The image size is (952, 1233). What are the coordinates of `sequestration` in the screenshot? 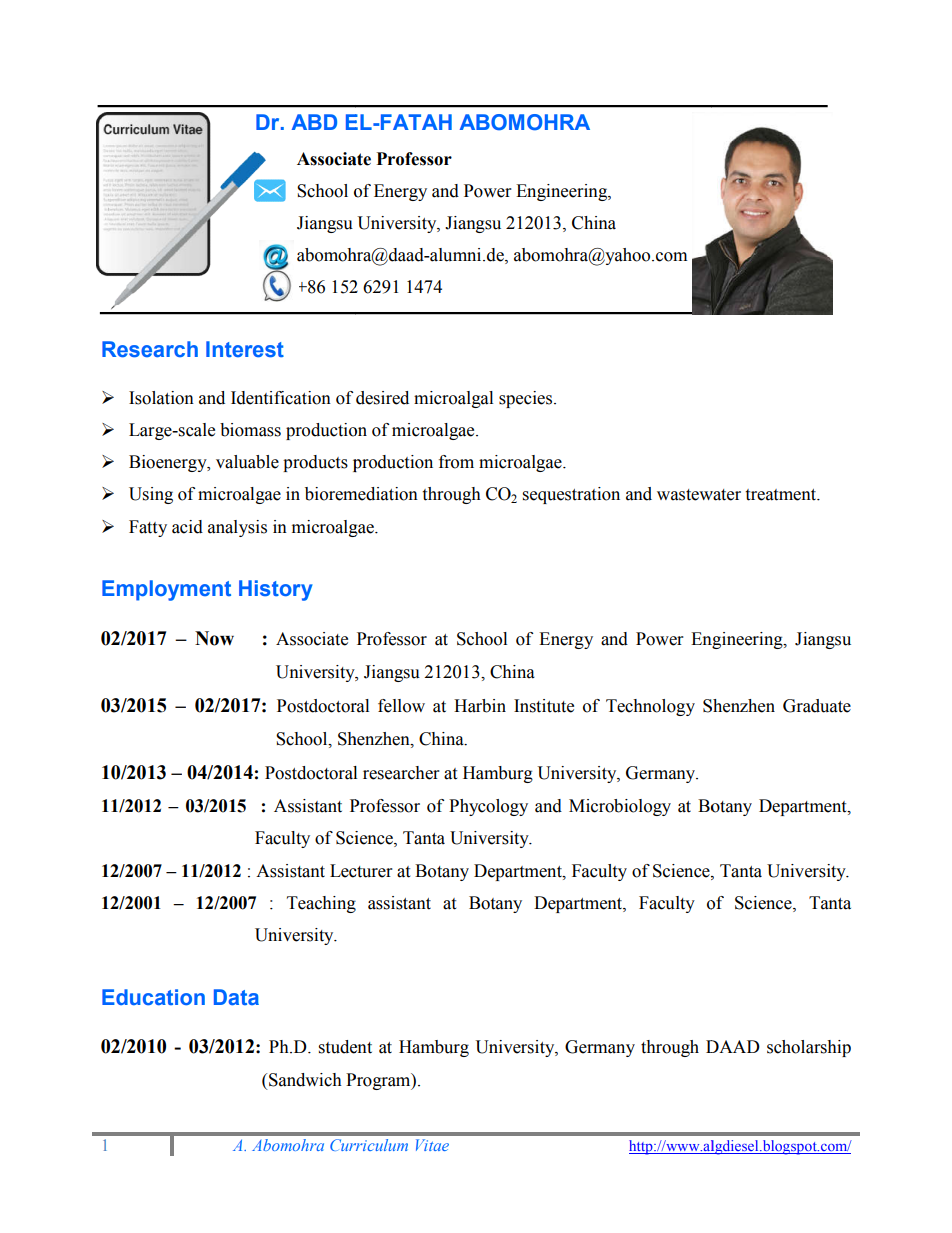 It's located at (571, 495).
